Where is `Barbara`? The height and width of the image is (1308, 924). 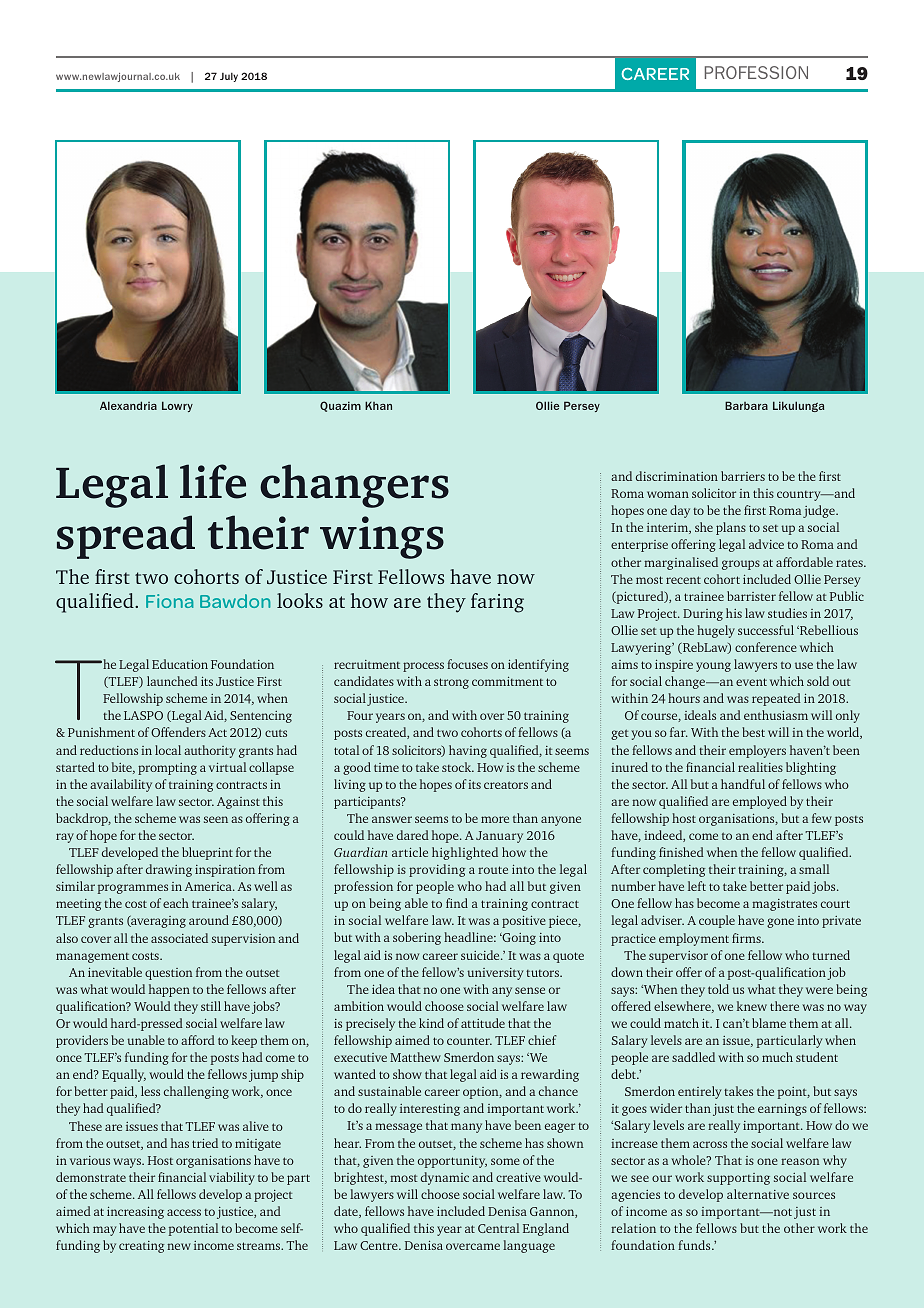 Barbara is located at coordinates (746, 405).
